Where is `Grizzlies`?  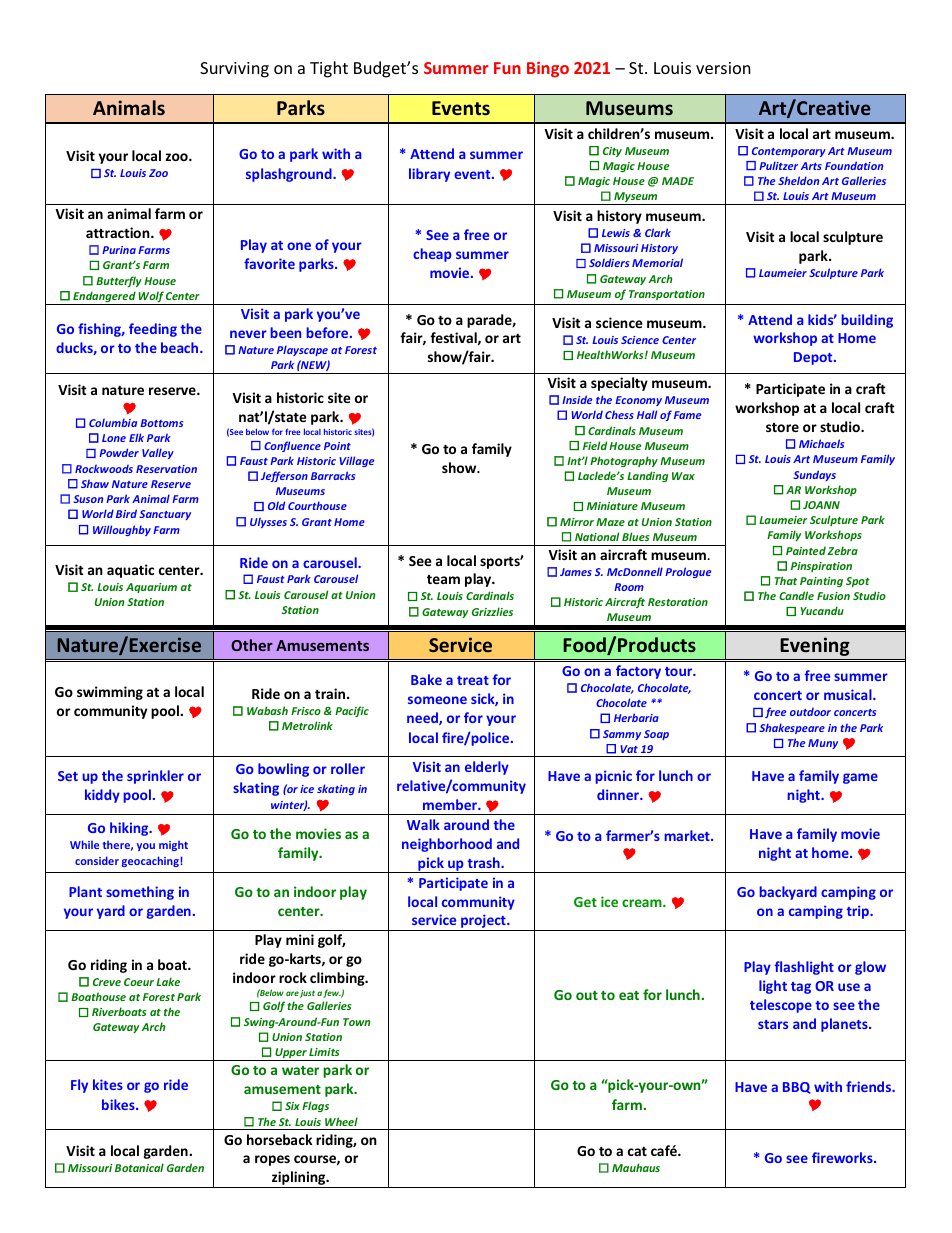 Grizzlies is located at coordinates (492, 611).
